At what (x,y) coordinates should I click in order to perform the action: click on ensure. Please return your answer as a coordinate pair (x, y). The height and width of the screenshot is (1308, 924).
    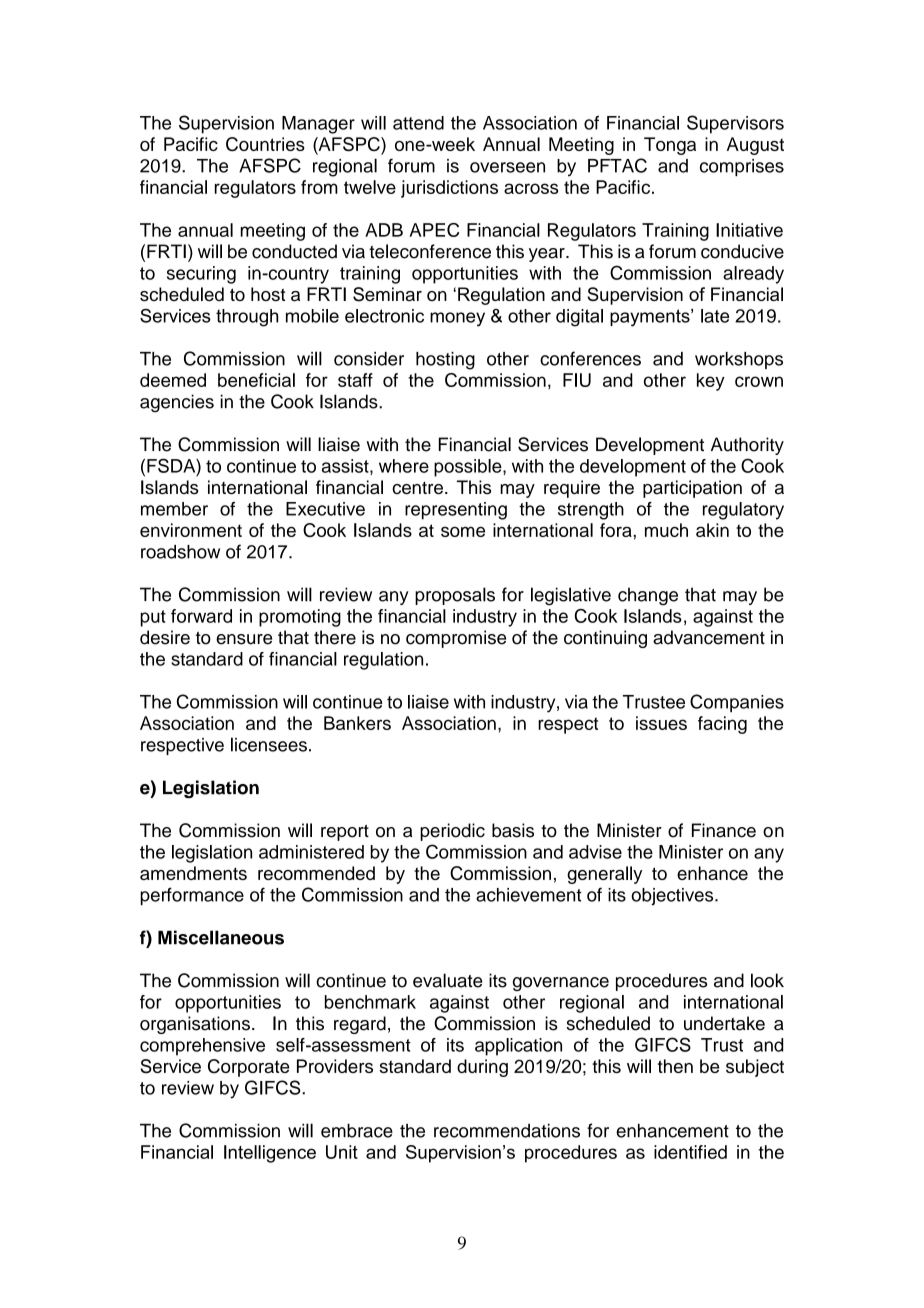
    Looking at the image, I should click on (244, 639).
